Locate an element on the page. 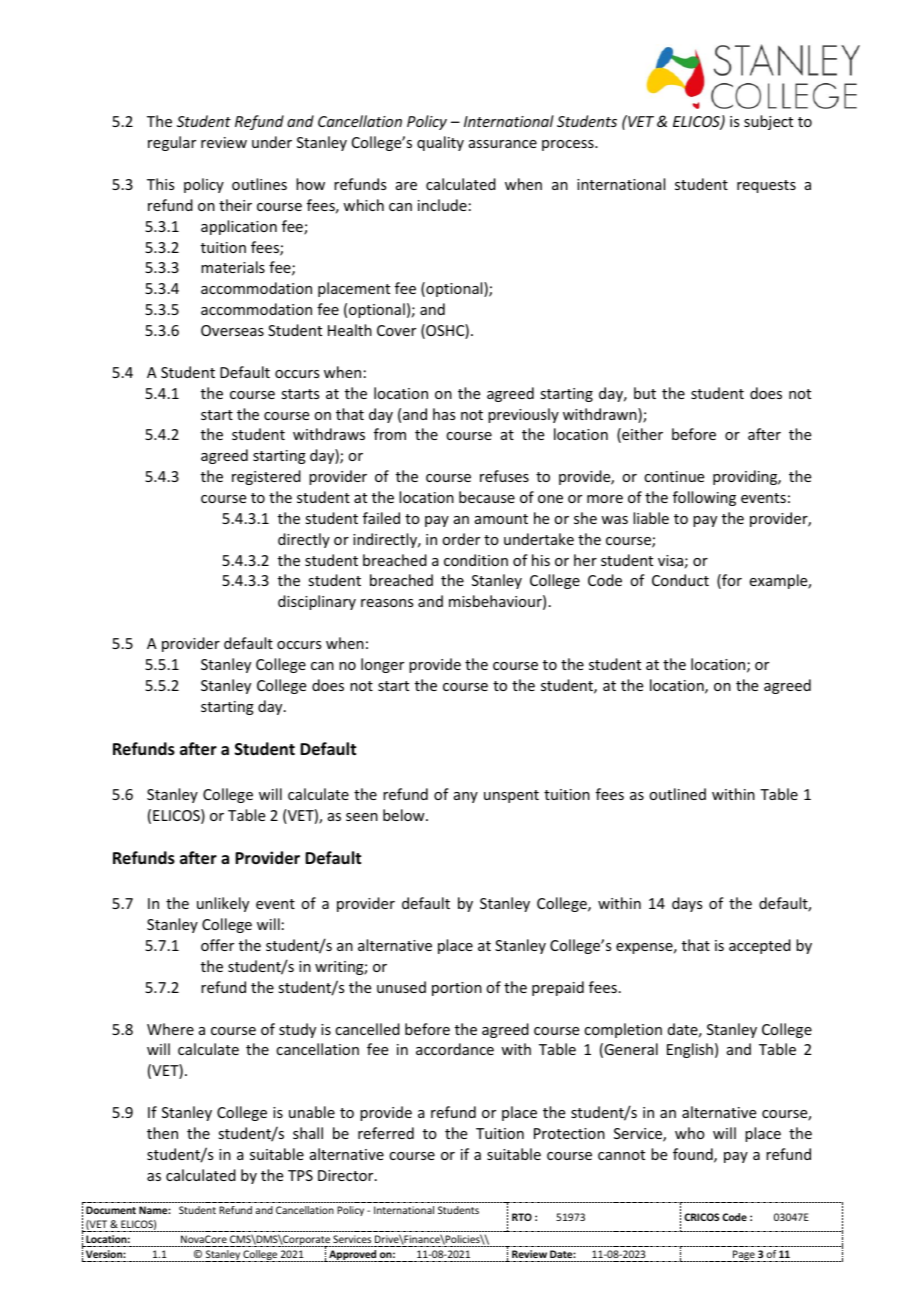 This document has width=924, height=1308. registered is located at coordinates (266, 477).
